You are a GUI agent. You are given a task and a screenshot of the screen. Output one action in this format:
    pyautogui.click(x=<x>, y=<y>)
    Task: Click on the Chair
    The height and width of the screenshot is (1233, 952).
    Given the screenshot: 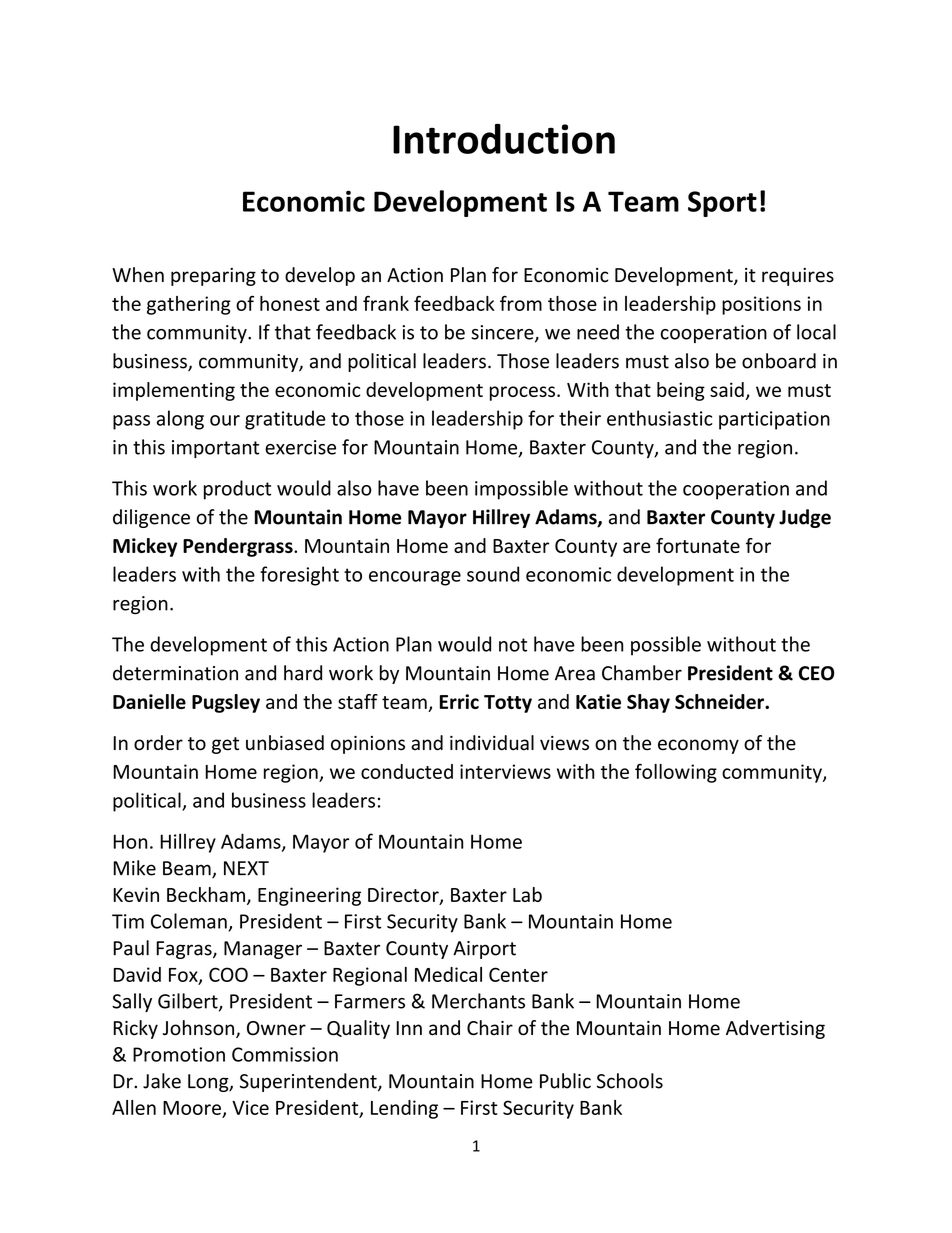 What is the action you would take?
    pyautogui.click(x=490, y=1028)
